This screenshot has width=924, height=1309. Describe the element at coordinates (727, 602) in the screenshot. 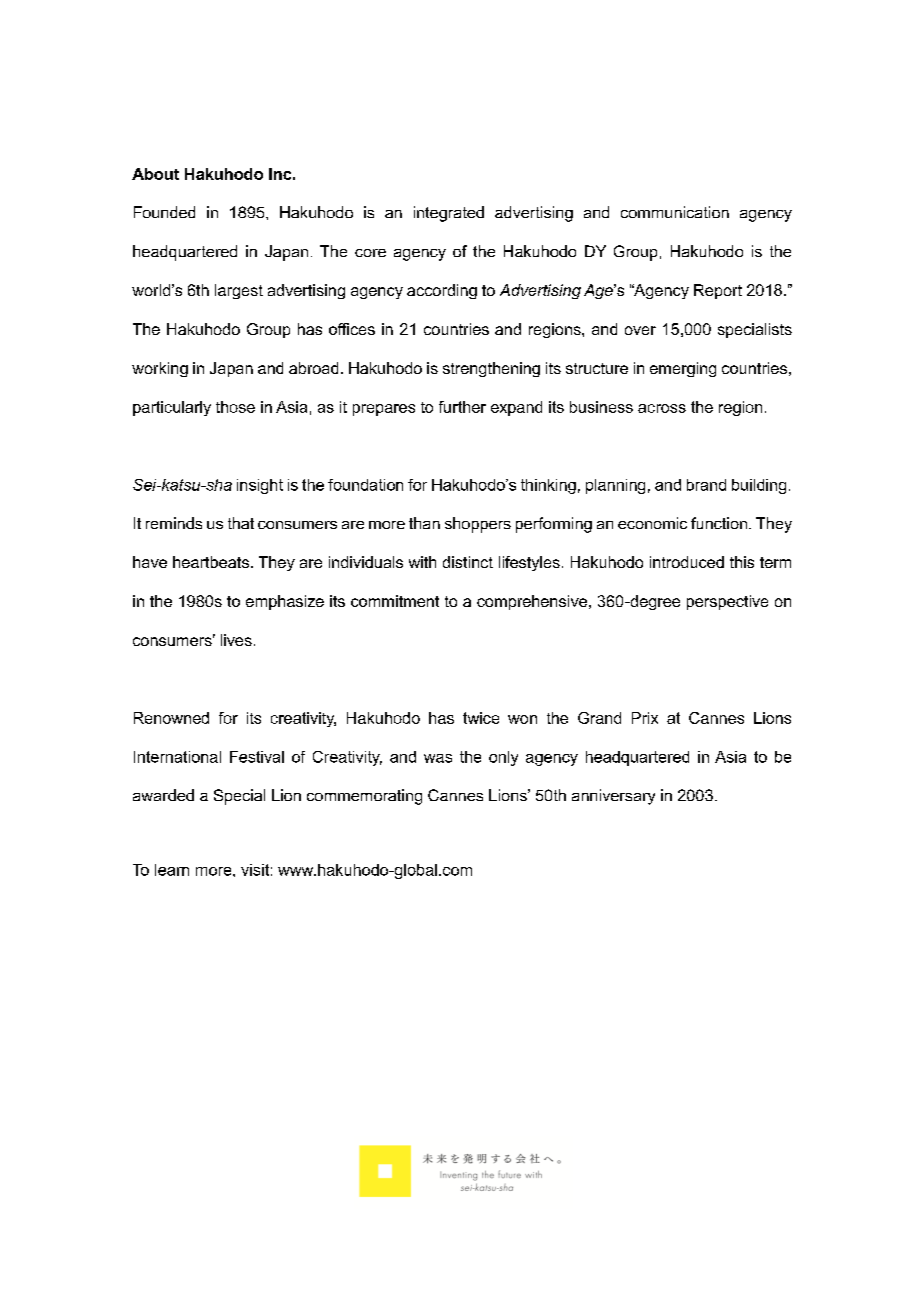

I see `perspective` at that location.
